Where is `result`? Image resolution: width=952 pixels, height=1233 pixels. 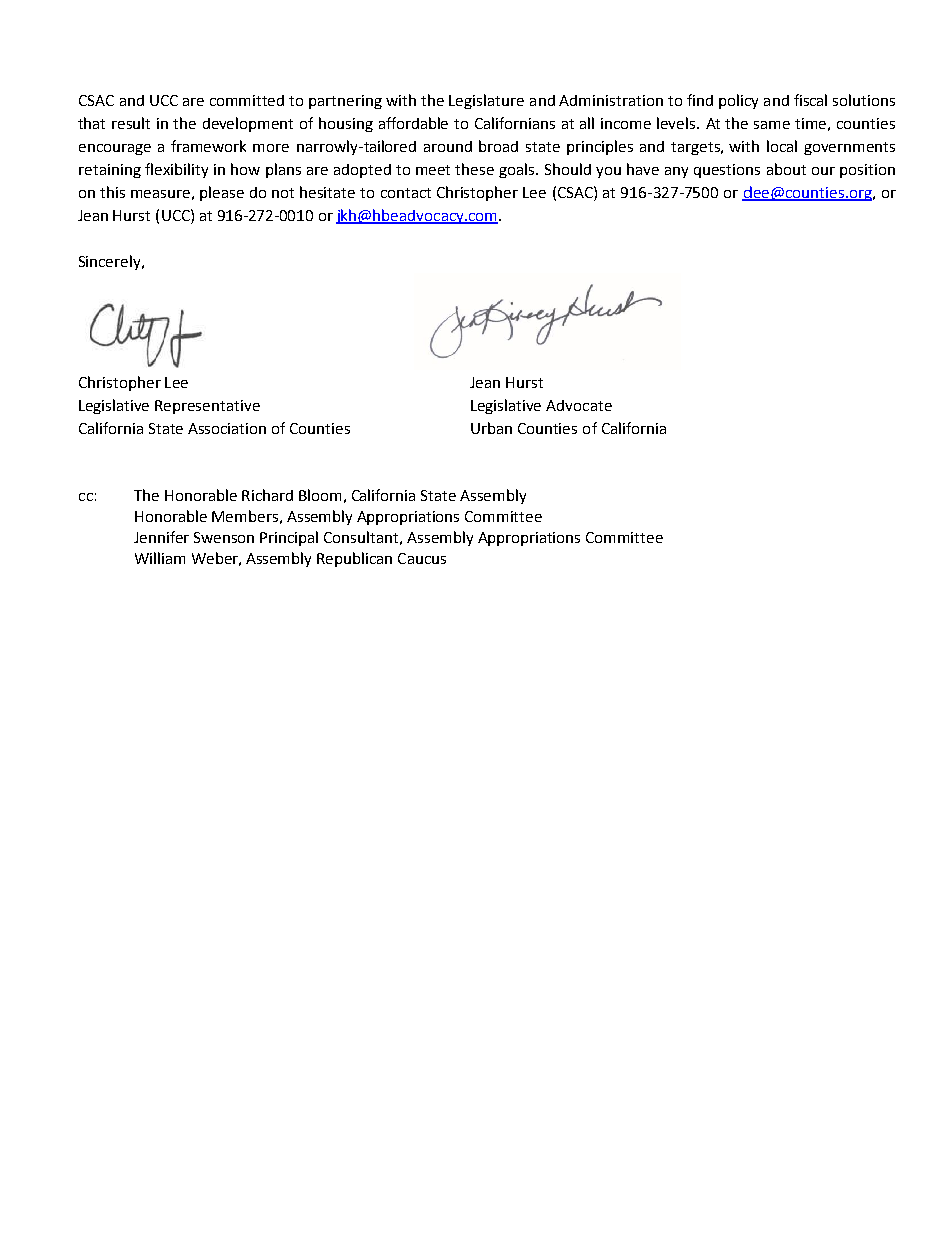 result is located at coordinates (131, 123).
